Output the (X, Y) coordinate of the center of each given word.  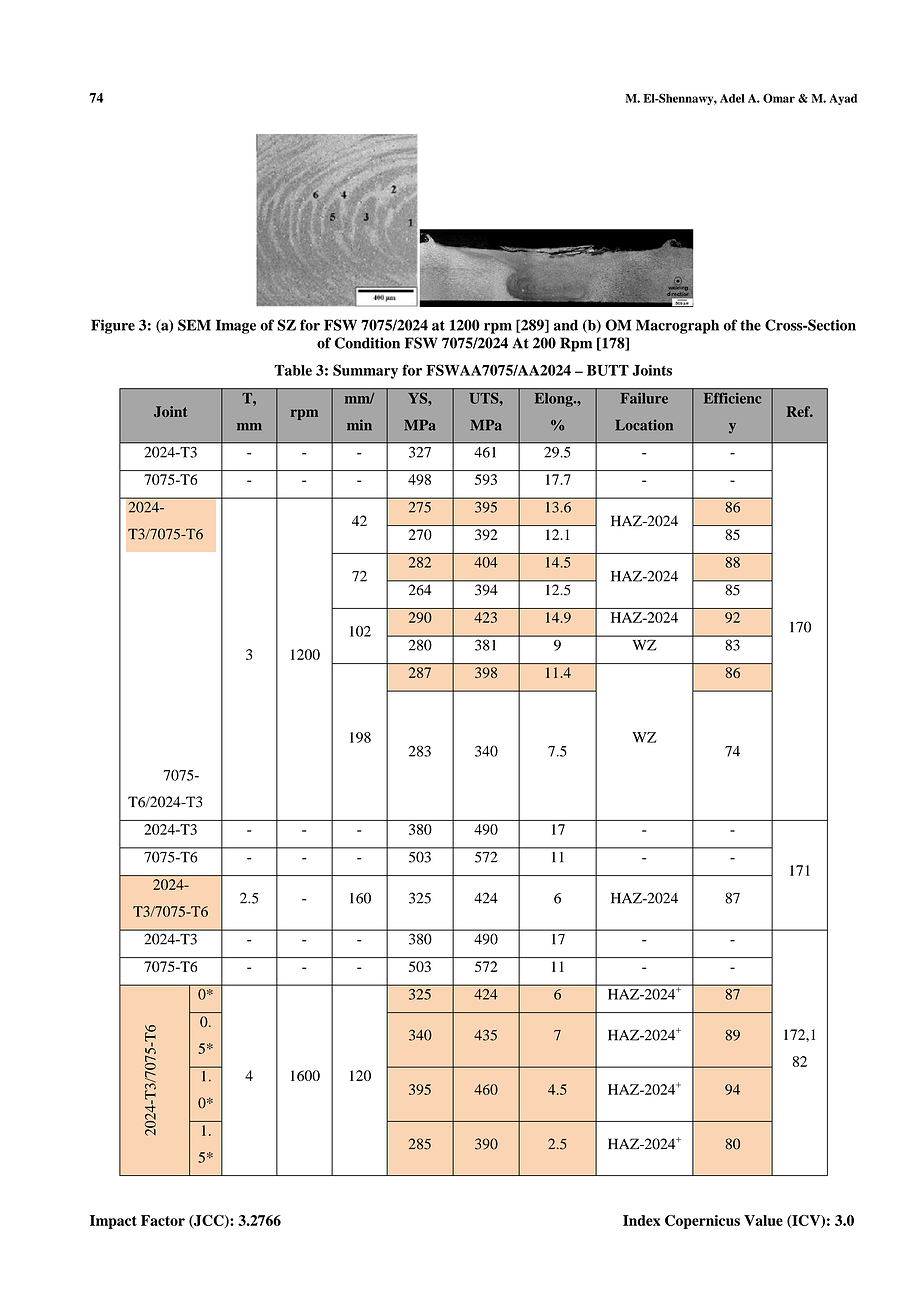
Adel (732, 98)
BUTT (608, 370)
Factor (163, 1220)
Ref (799, 411)
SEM (194, 325)
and (566, 325)
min (359, 425)
